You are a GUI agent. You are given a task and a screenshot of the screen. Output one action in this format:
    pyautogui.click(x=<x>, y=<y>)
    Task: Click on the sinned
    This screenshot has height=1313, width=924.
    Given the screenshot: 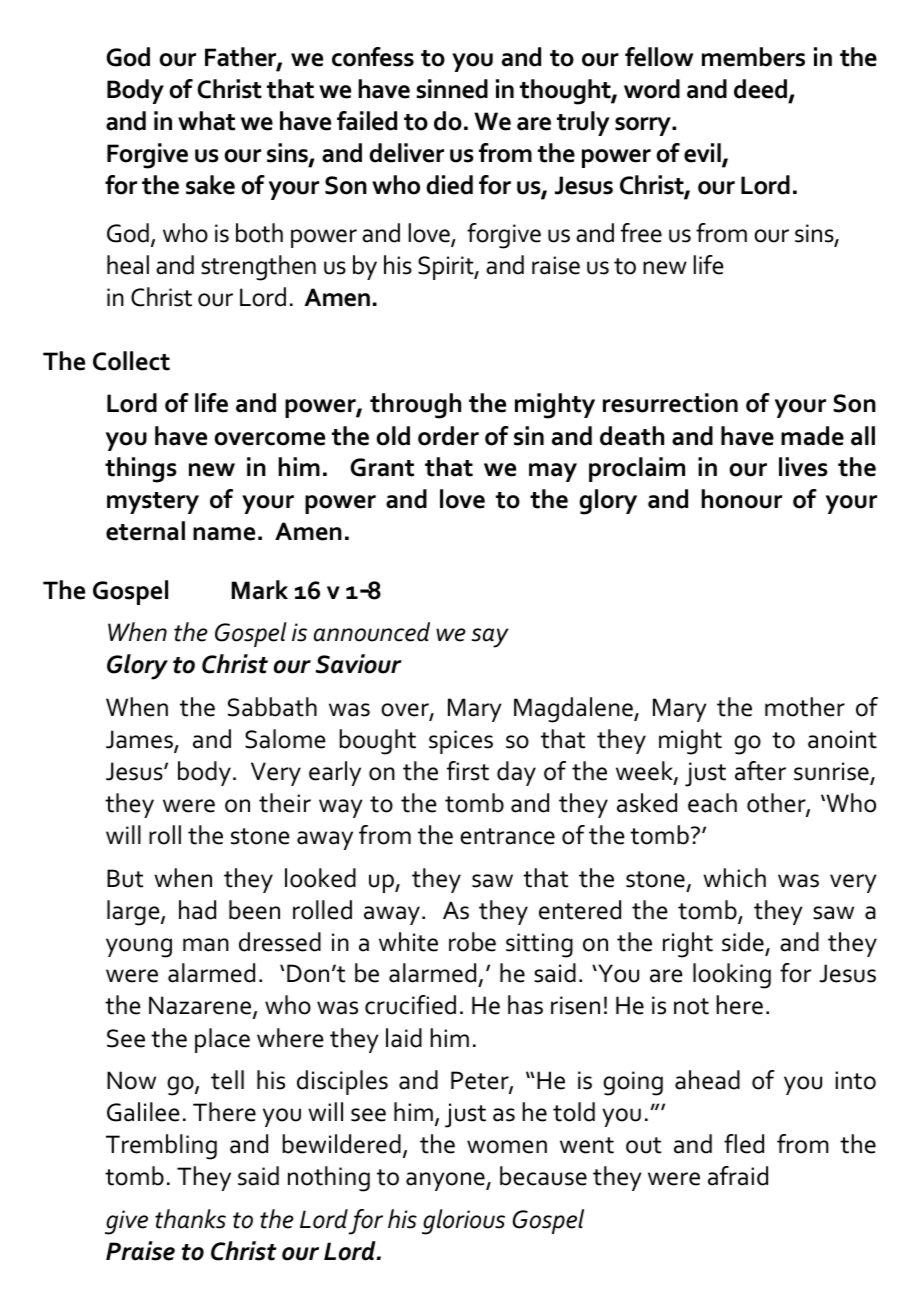 What is the action you would take?
    pyautogui.click(x=452, y=89)
